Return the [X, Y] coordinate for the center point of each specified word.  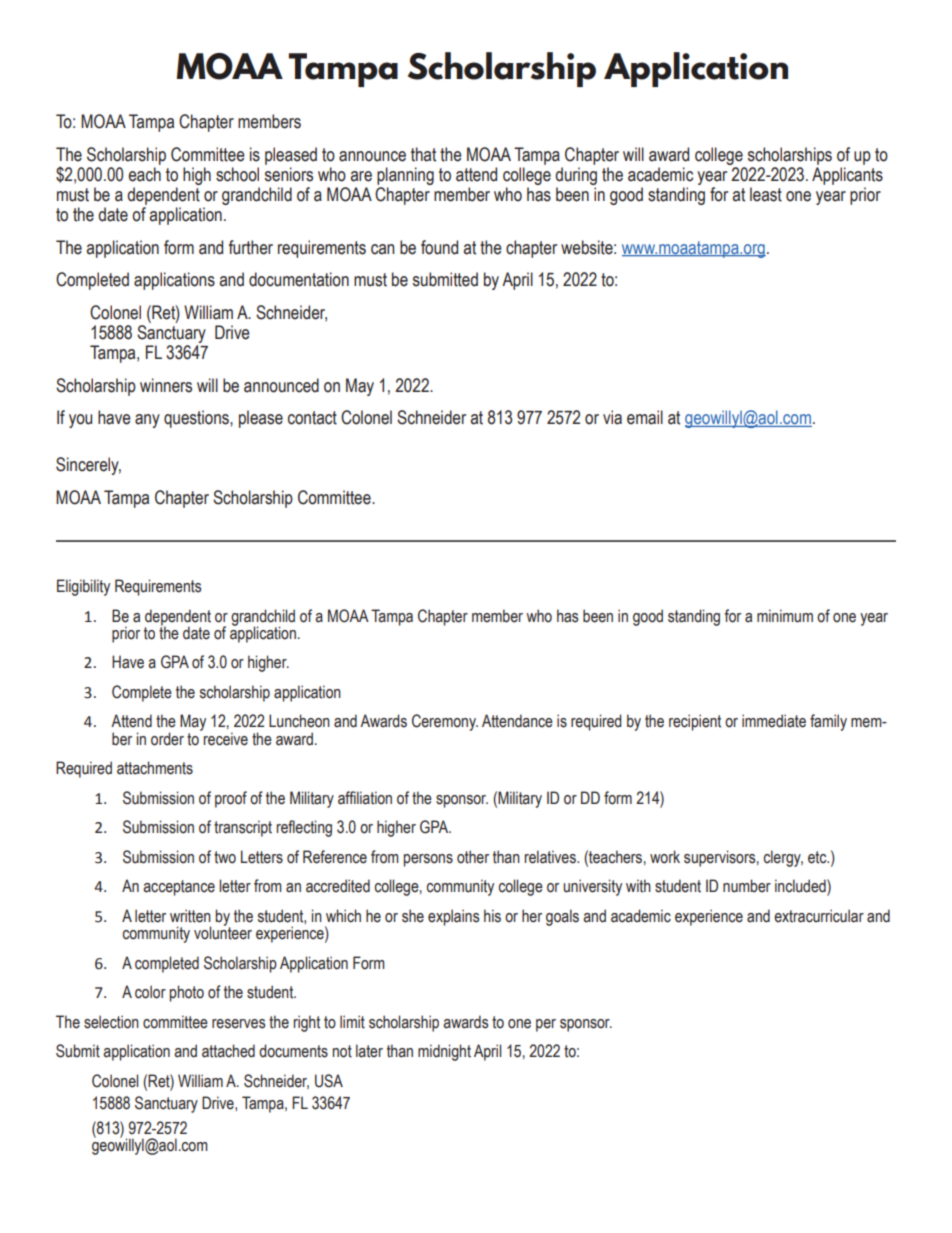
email [645, 417]
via [612, 417]
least [766, 194]
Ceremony [445, 722]
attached [228, 1051]
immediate [774, 721]
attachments [155, 768]
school [237, 174]
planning [405, 176]
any [147, 421]
